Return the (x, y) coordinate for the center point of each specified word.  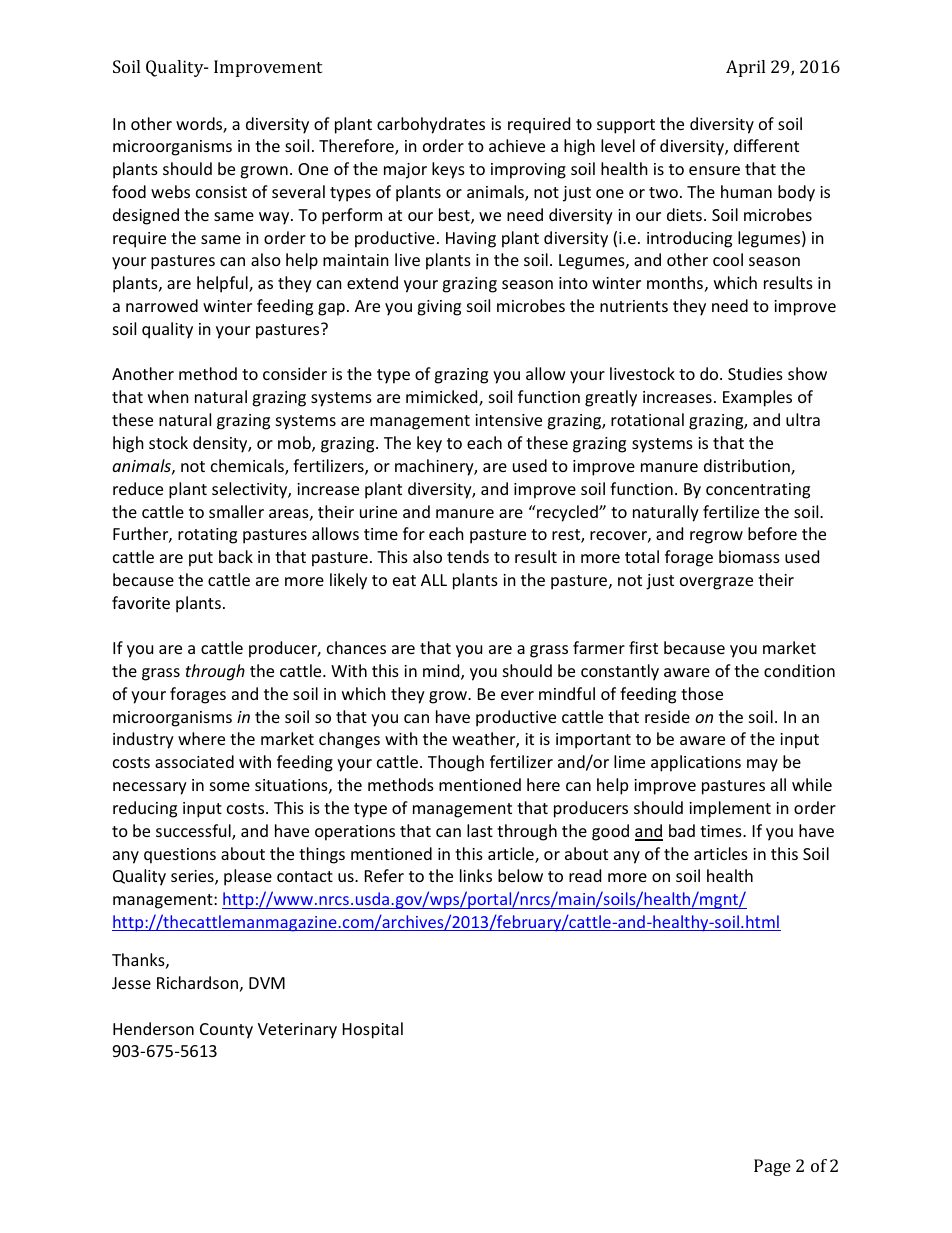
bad (682, 830)
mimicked (443, 398)
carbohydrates (431, 125)
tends (468, 556)
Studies (755, 373)
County (226, 1031)
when (168, 396)
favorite (141, 602)
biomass (749, 556)
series (193, 877)
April (745, 68)
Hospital (373, 1030)
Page (772, 1167)
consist (221, 192)
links (476, 875)
